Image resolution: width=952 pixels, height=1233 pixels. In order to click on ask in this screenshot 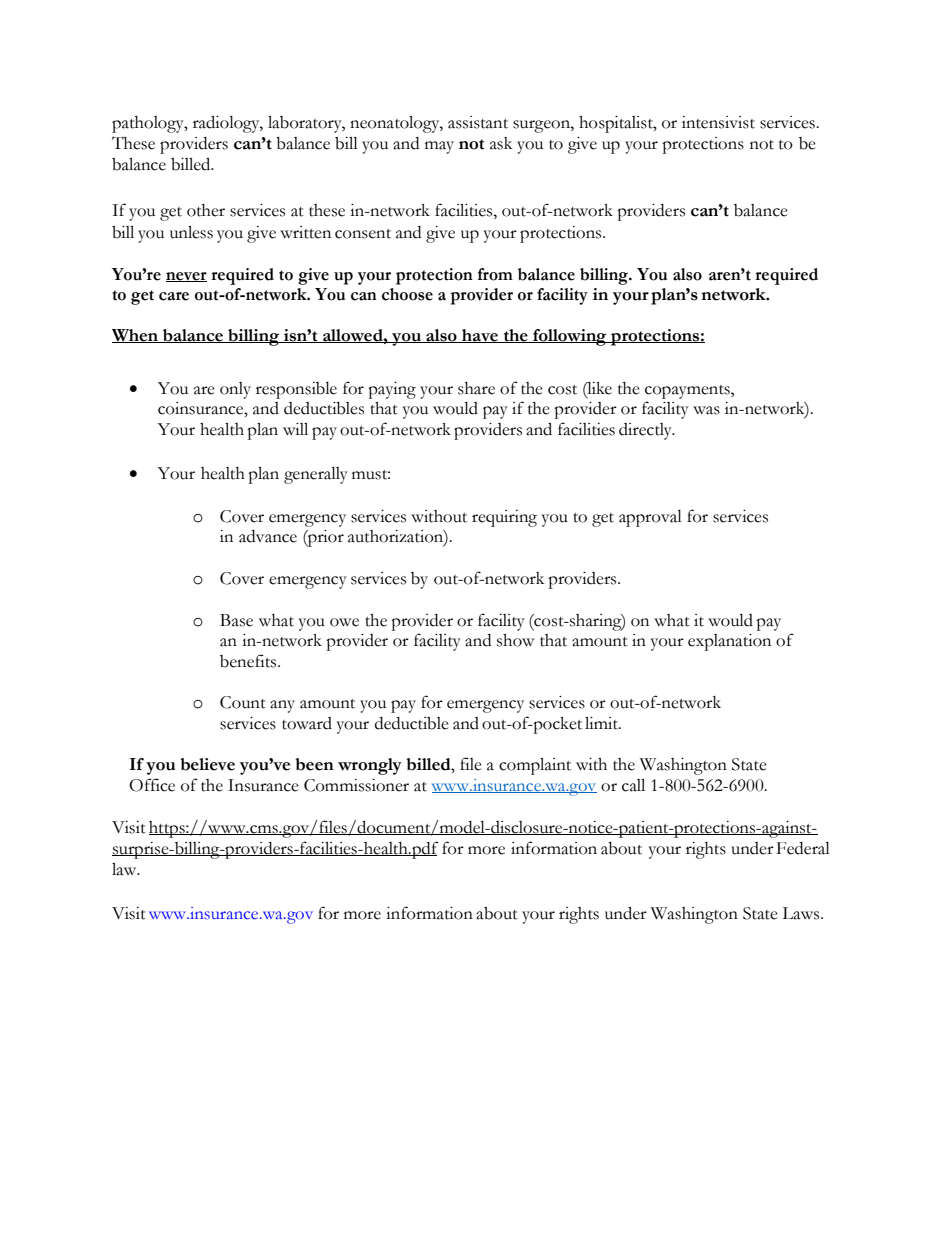, I will do `click(501, 143)`.
